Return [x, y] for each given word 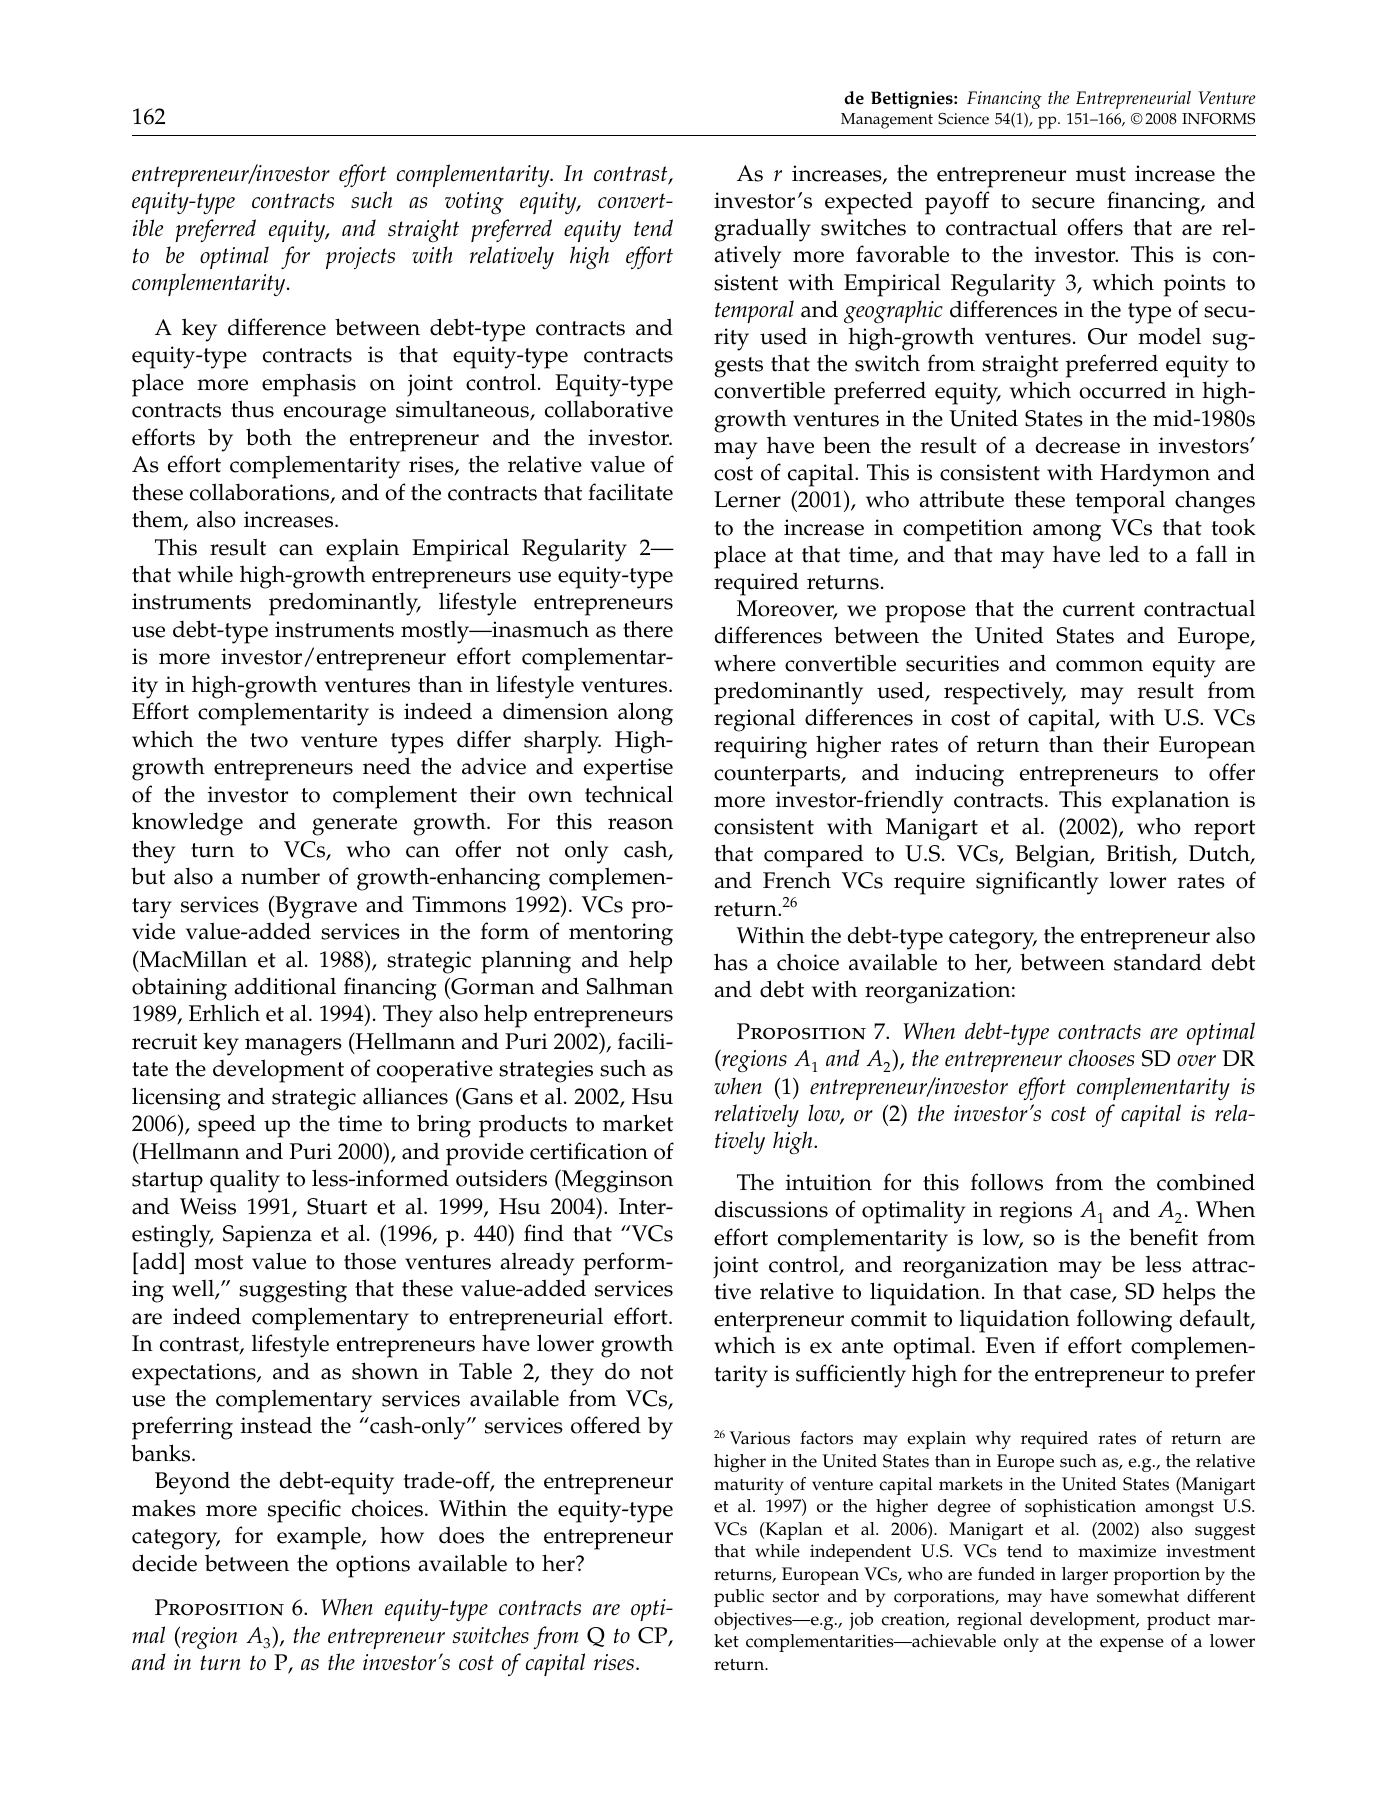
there [648, 629]
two [269, 740]
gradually [762, 230]
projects [360, 258]
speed [227, 1126]
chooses [1101, 1058]
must [1101, 174]
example [320, 1538]
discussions [771, 1209]
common [1099, 666]
